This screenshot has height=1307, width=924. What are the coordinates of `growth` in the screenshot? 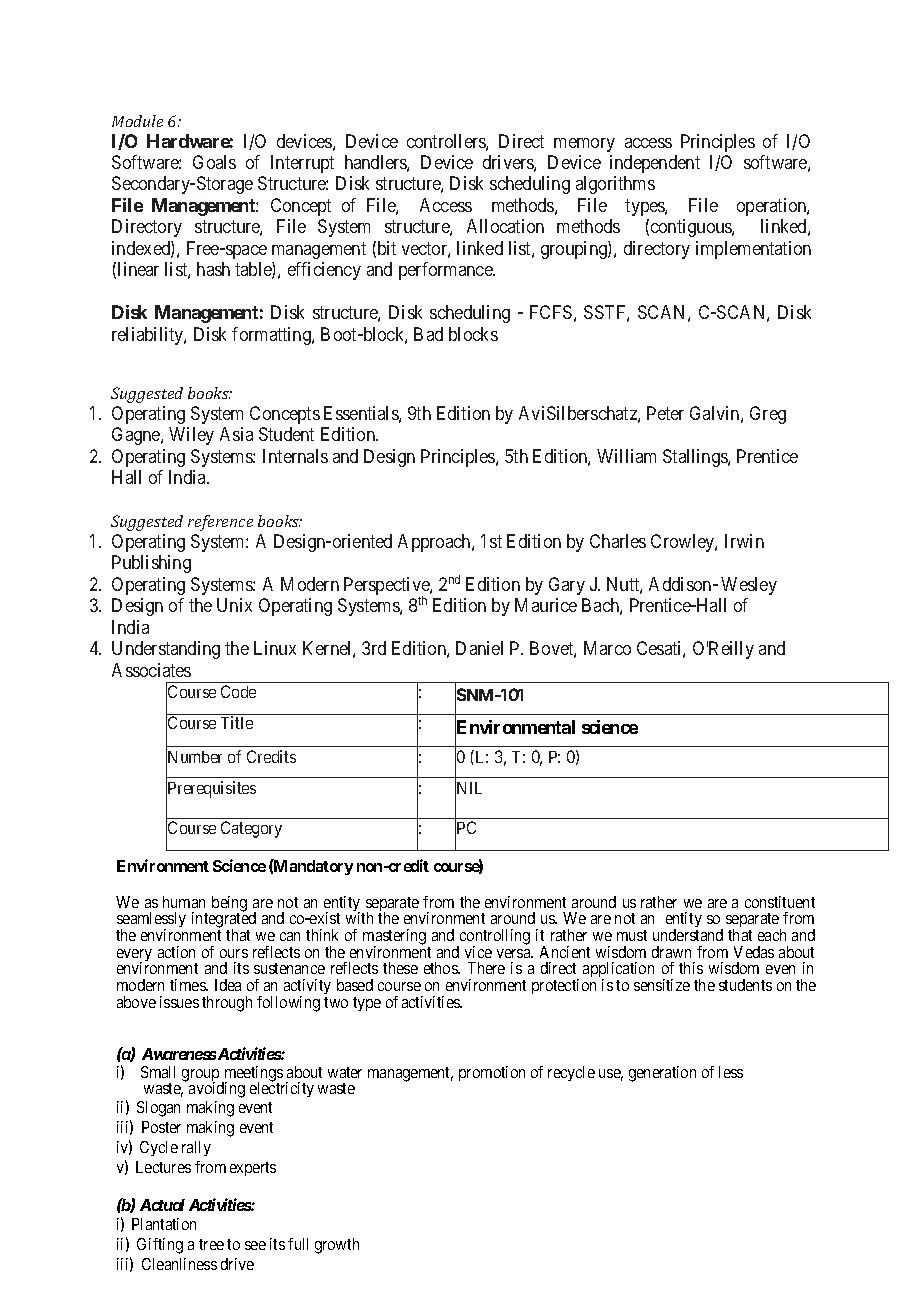 It's located at (337, 1246).
